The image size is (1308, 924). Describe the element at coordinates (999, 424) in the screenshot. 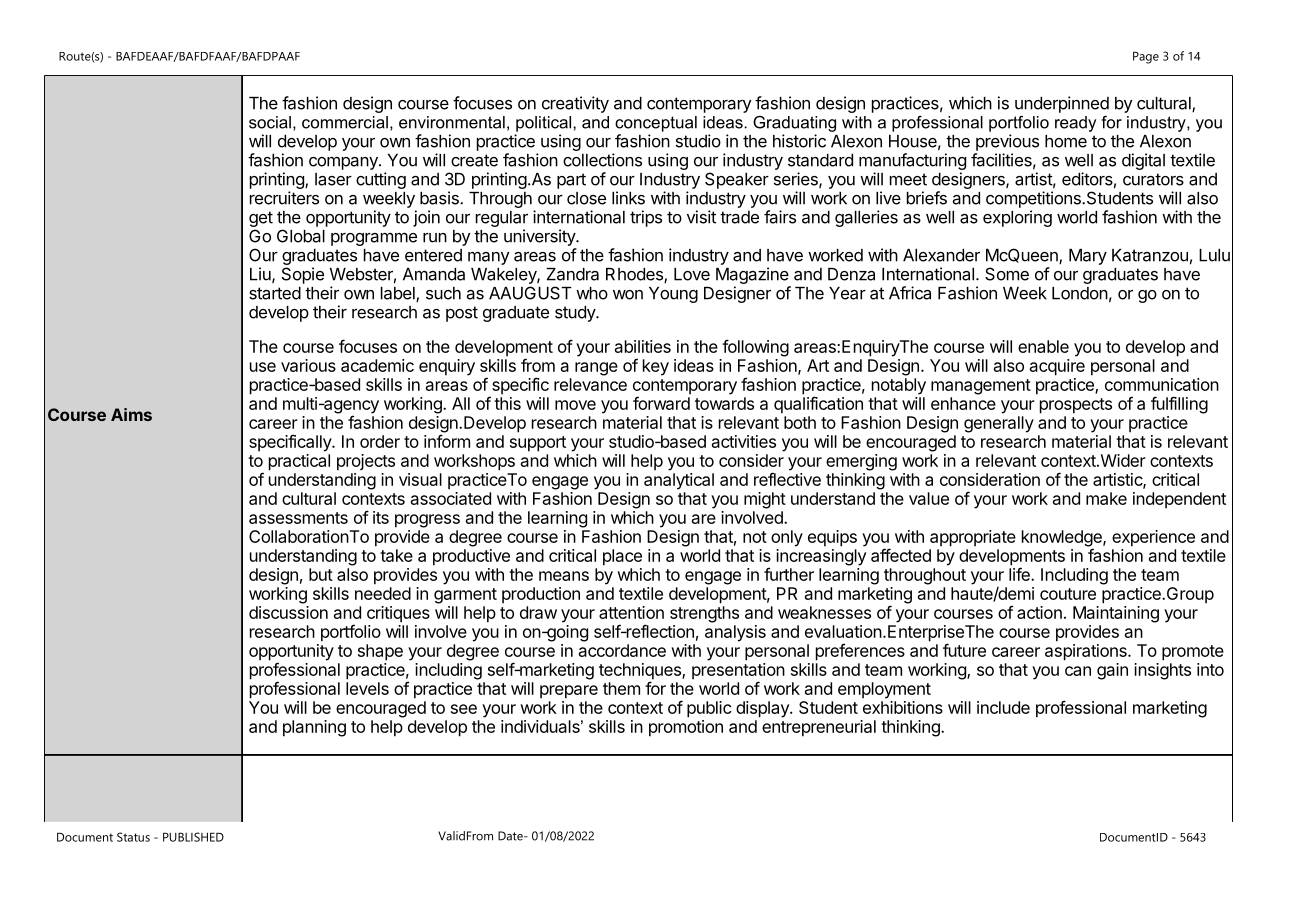

I see `generally` at that location.
